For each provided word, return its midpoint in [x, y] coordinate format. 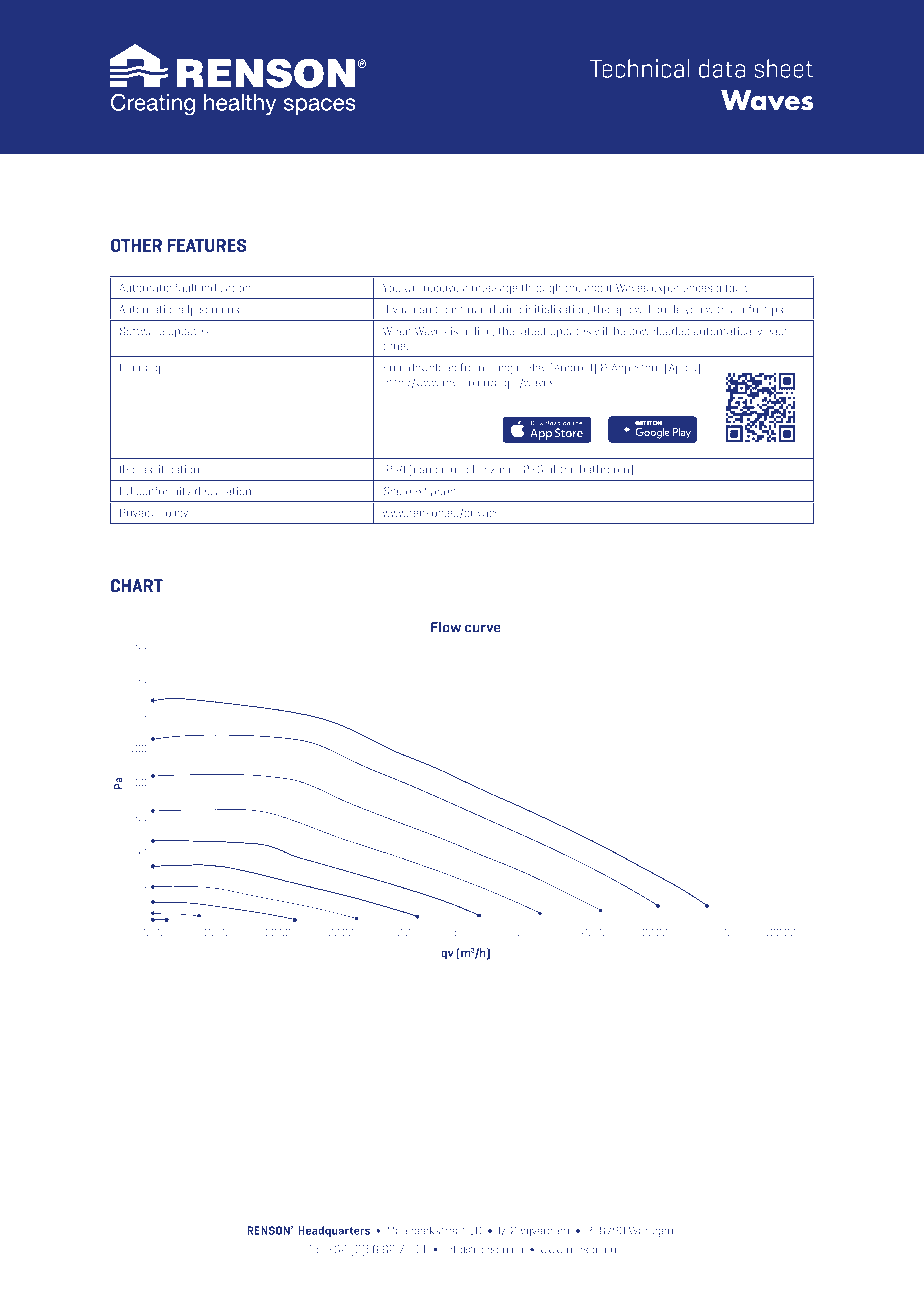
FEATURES [207, 245]
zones [505, 470]
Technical [640, 68]
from [472, 367]
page [443, 493]
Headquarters [334, 1231]
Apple [681, 369]
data [722, 68]
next [416, 492]
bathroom [604, 469]
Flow [446, 627]
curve [483, 628]
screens [219, 310]
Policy [173, 513]
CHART [137, 585]
